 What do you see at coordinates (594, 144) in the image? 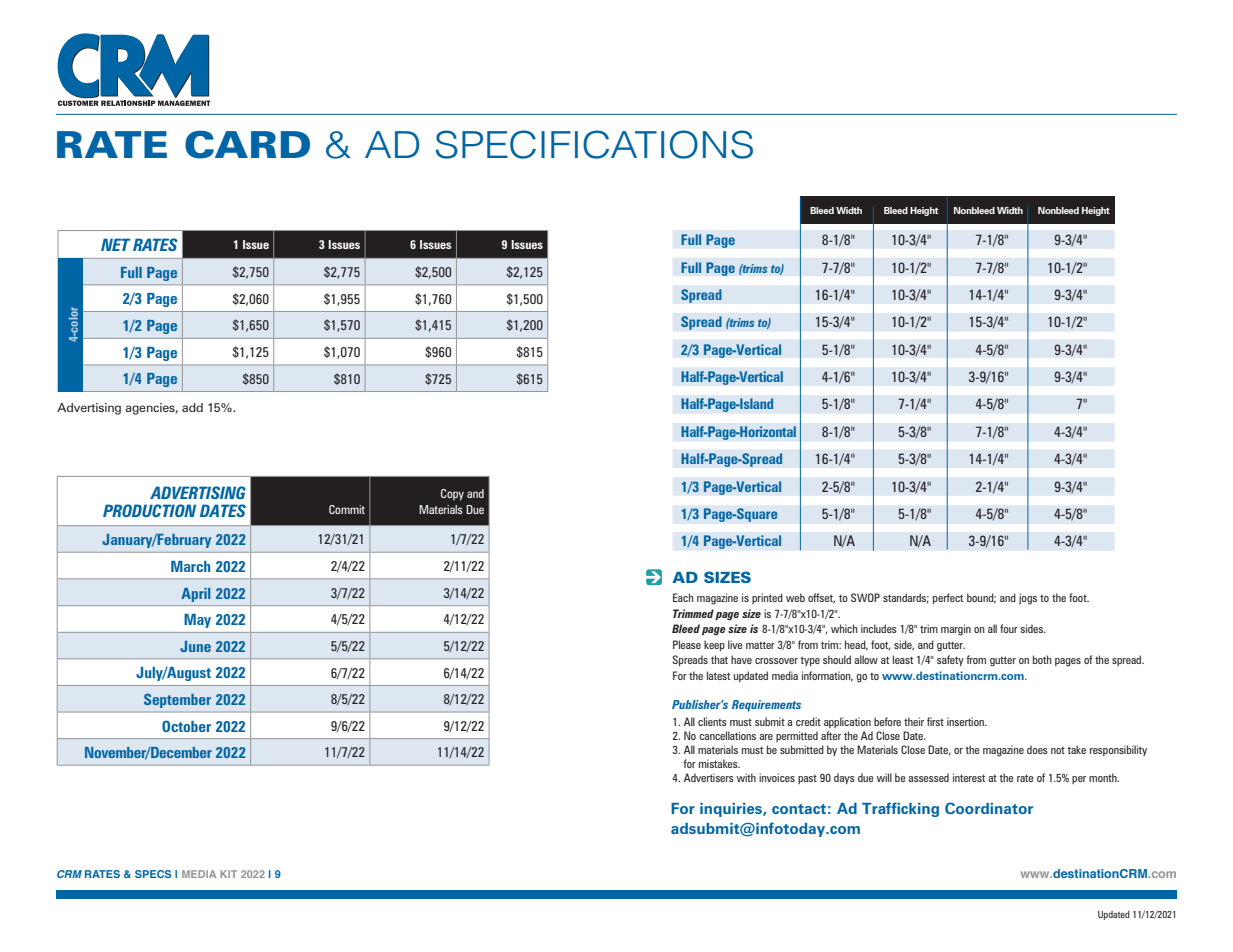
I see `SPECIFICATIONS` at bounding box center [594, 144].
